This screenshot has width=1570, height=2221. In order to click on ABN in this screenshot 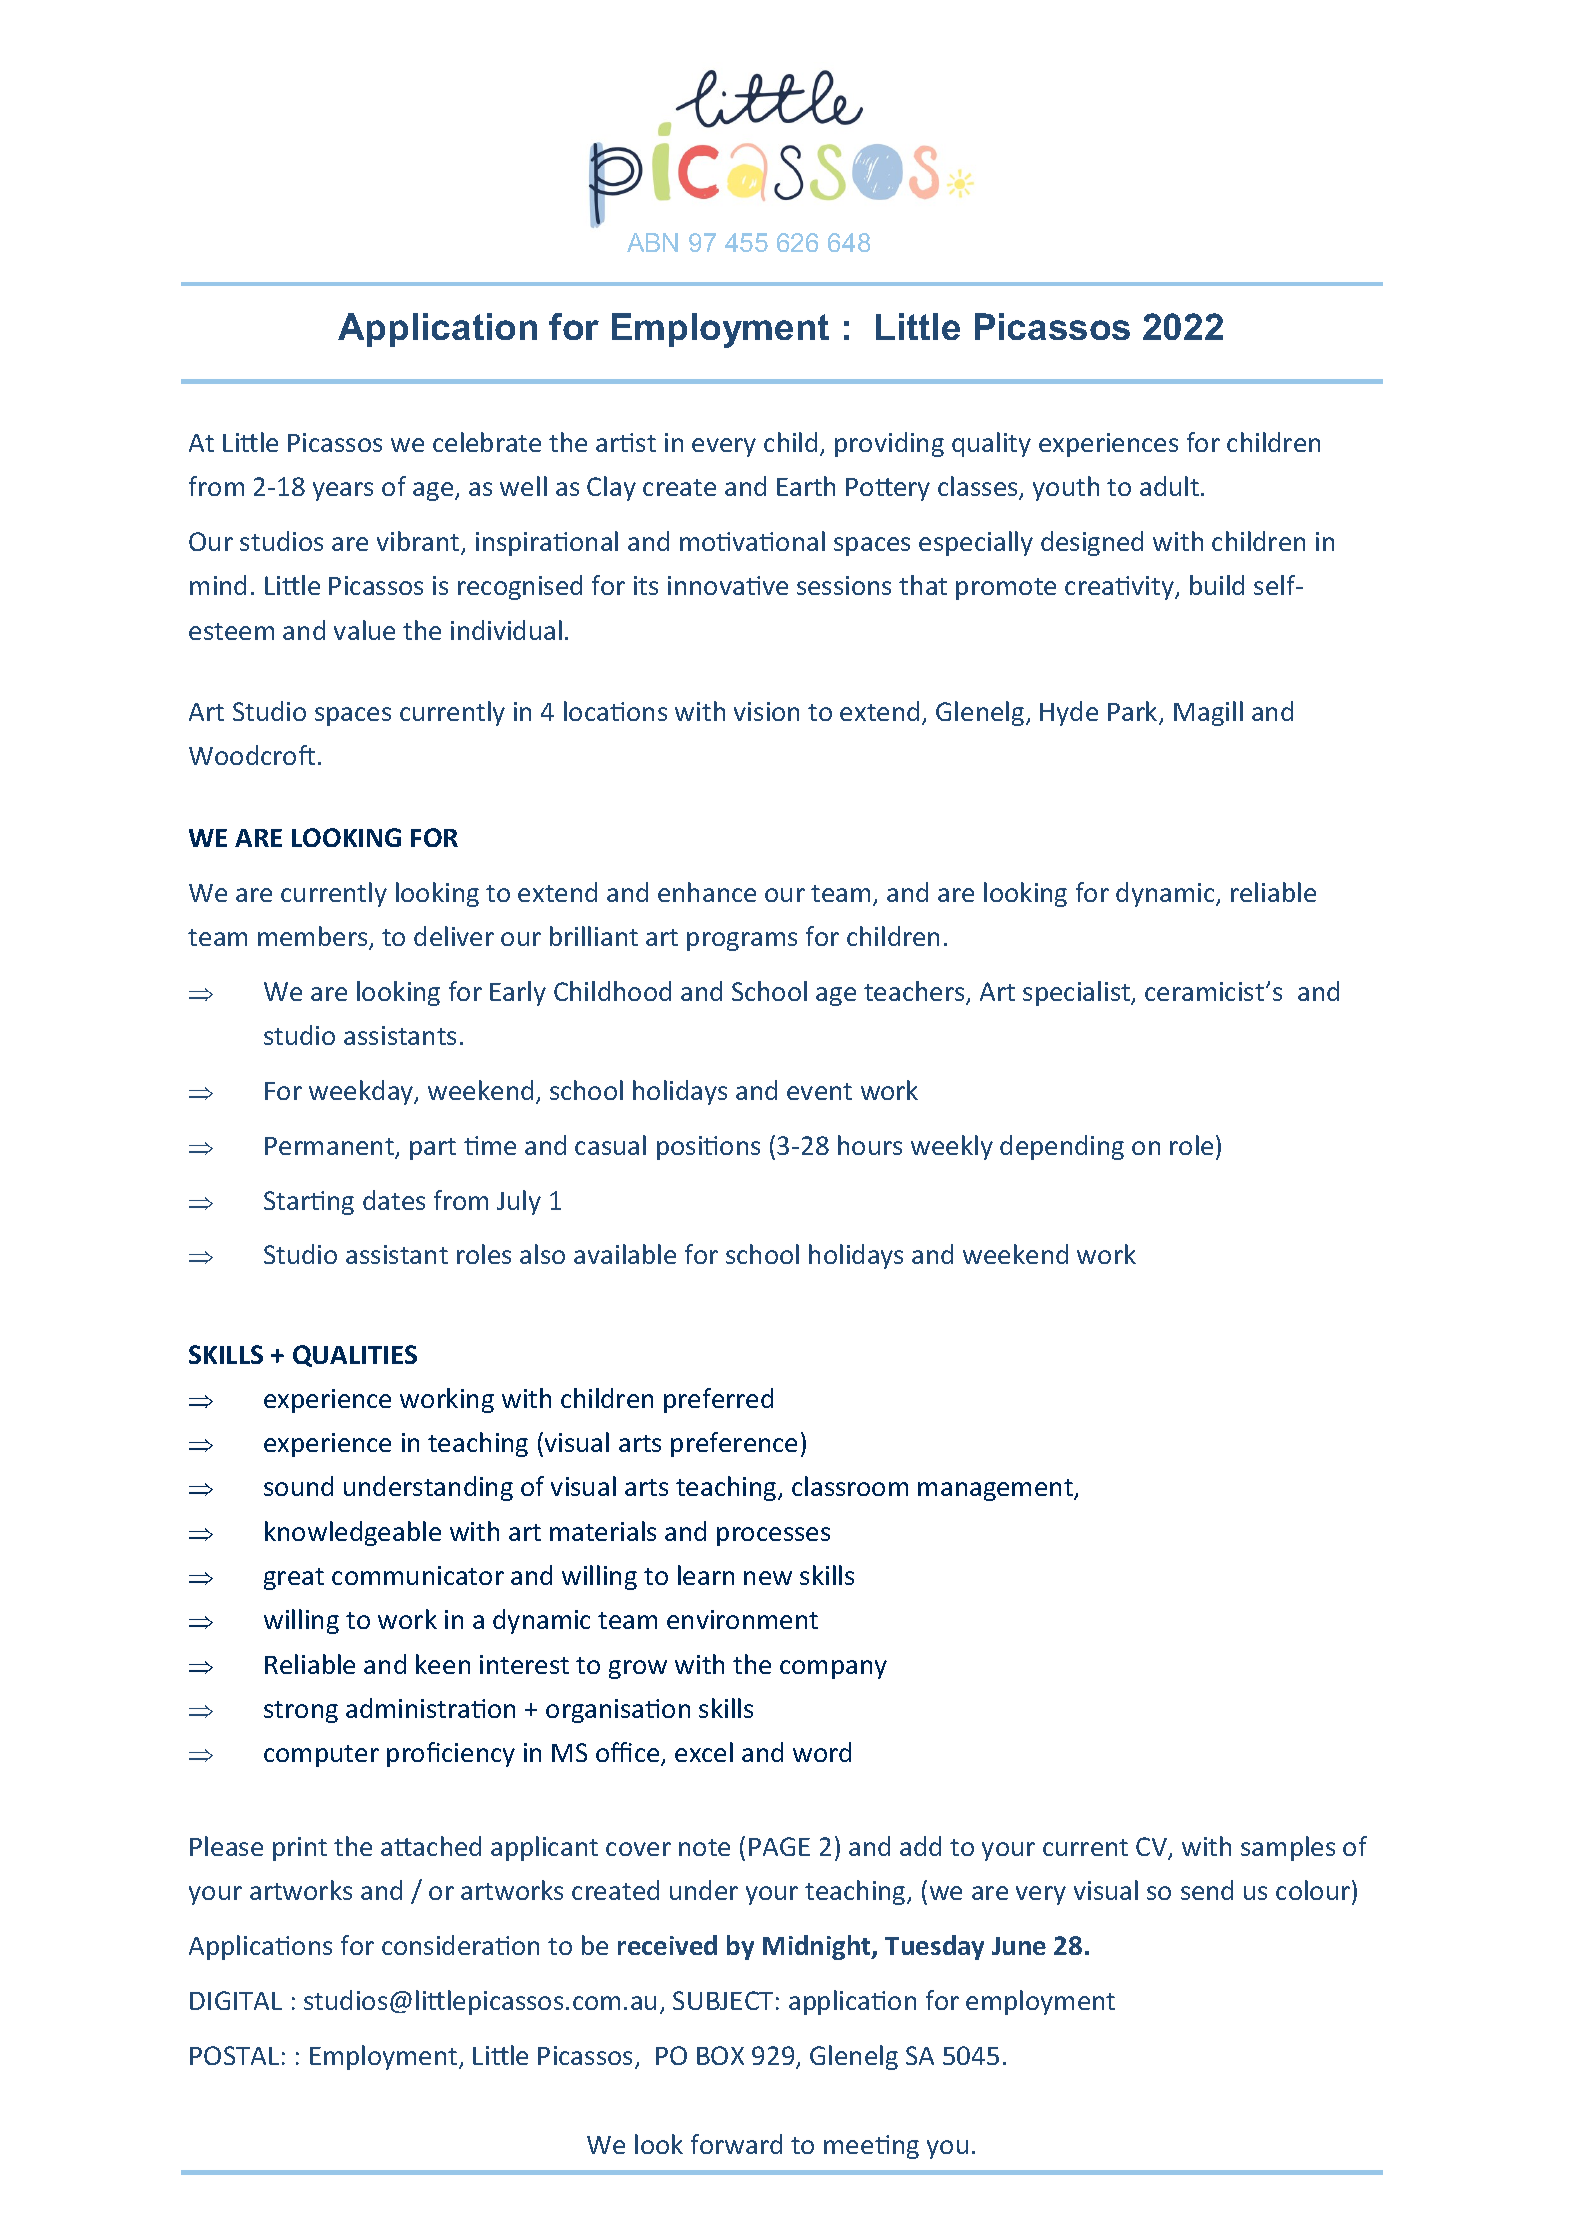, I will do `click(652, 242)`.
